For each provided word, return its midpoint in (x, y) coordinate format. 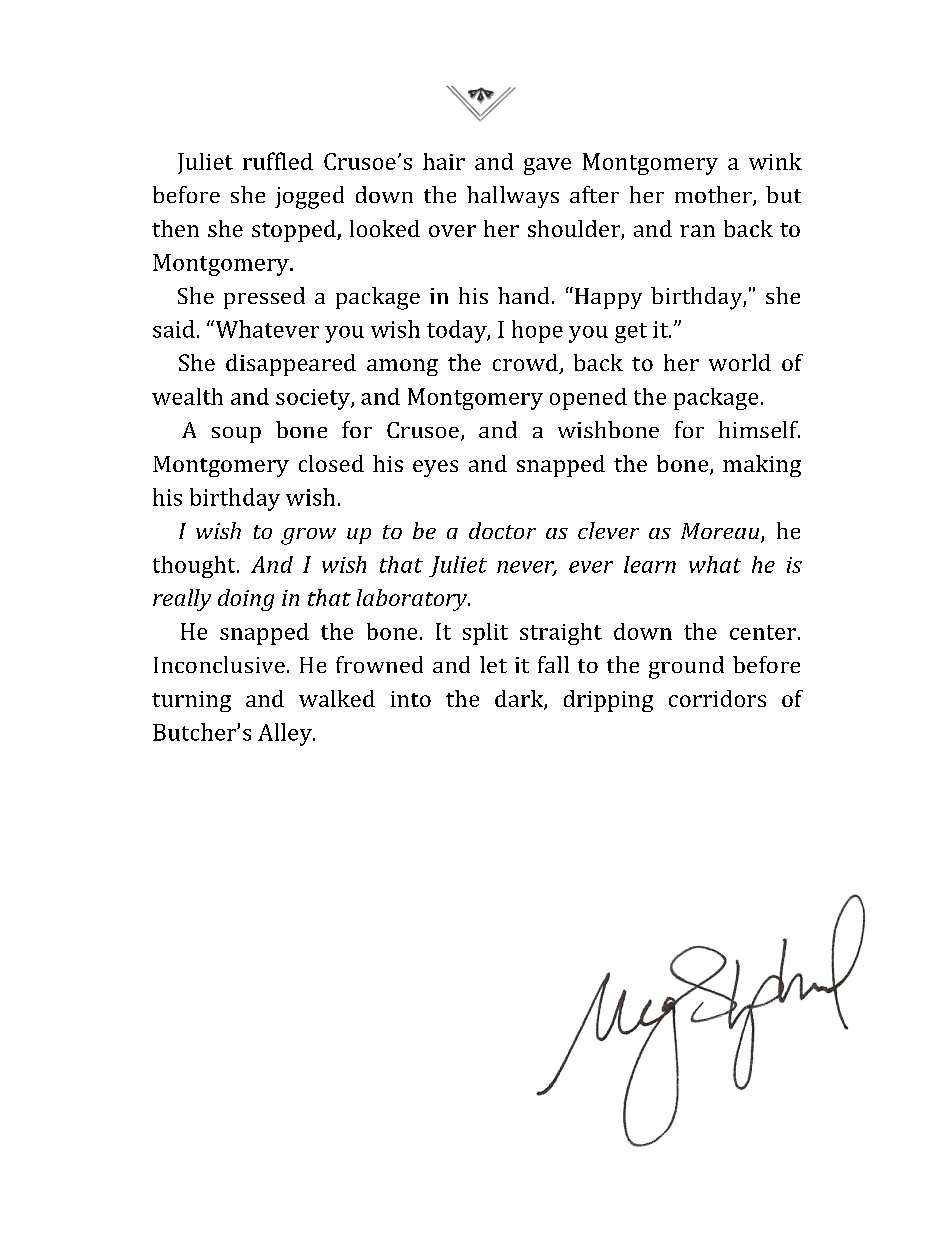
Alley (286, 734)
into (411, 699)
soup (236, 435)
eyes (435, 468)
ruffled (278, 161)
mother (714, 196)
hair (444, 161)
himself (759, 429)
